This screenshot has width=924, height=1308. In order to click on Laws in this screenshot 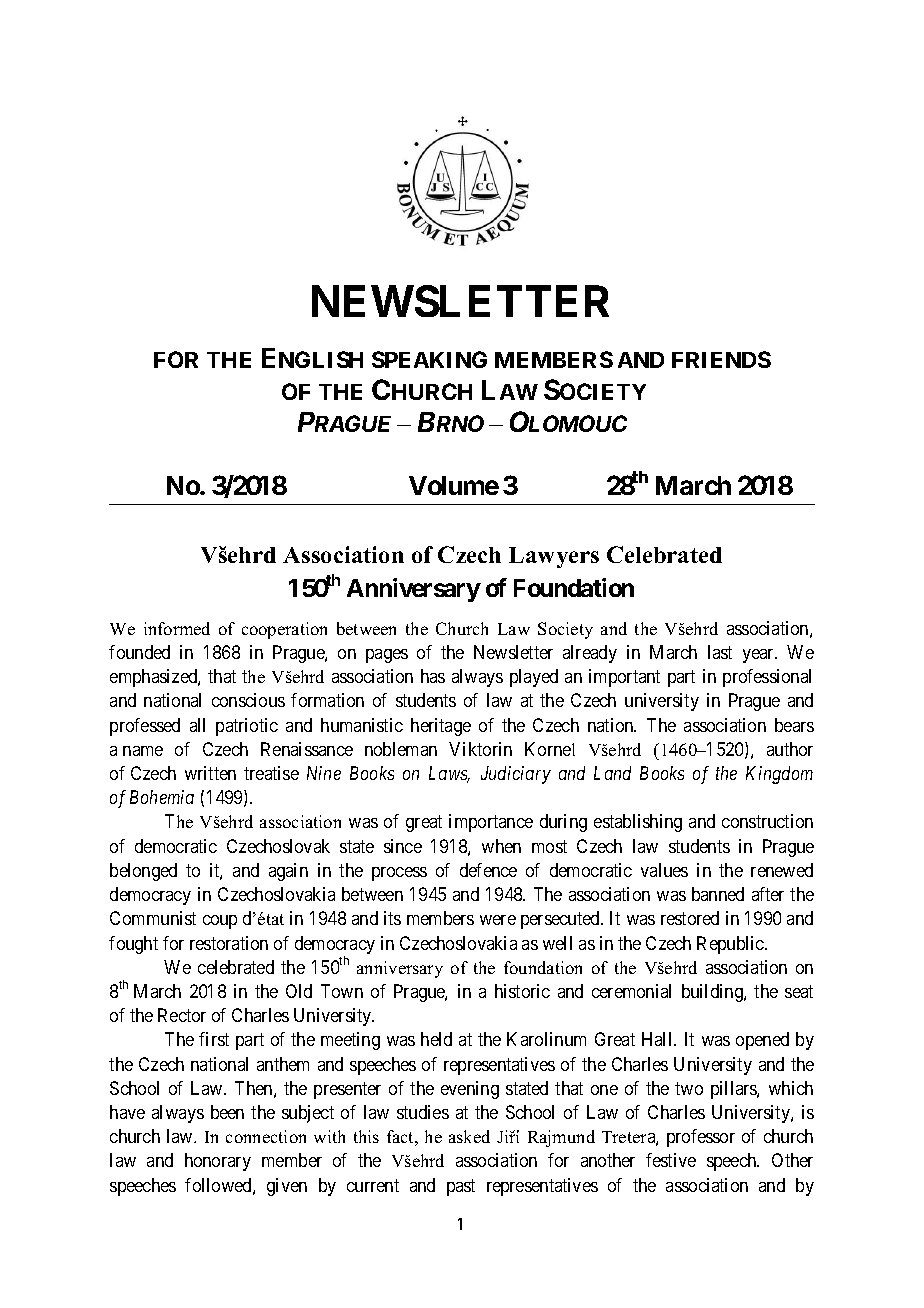, I will do `click(449, 774)`.
